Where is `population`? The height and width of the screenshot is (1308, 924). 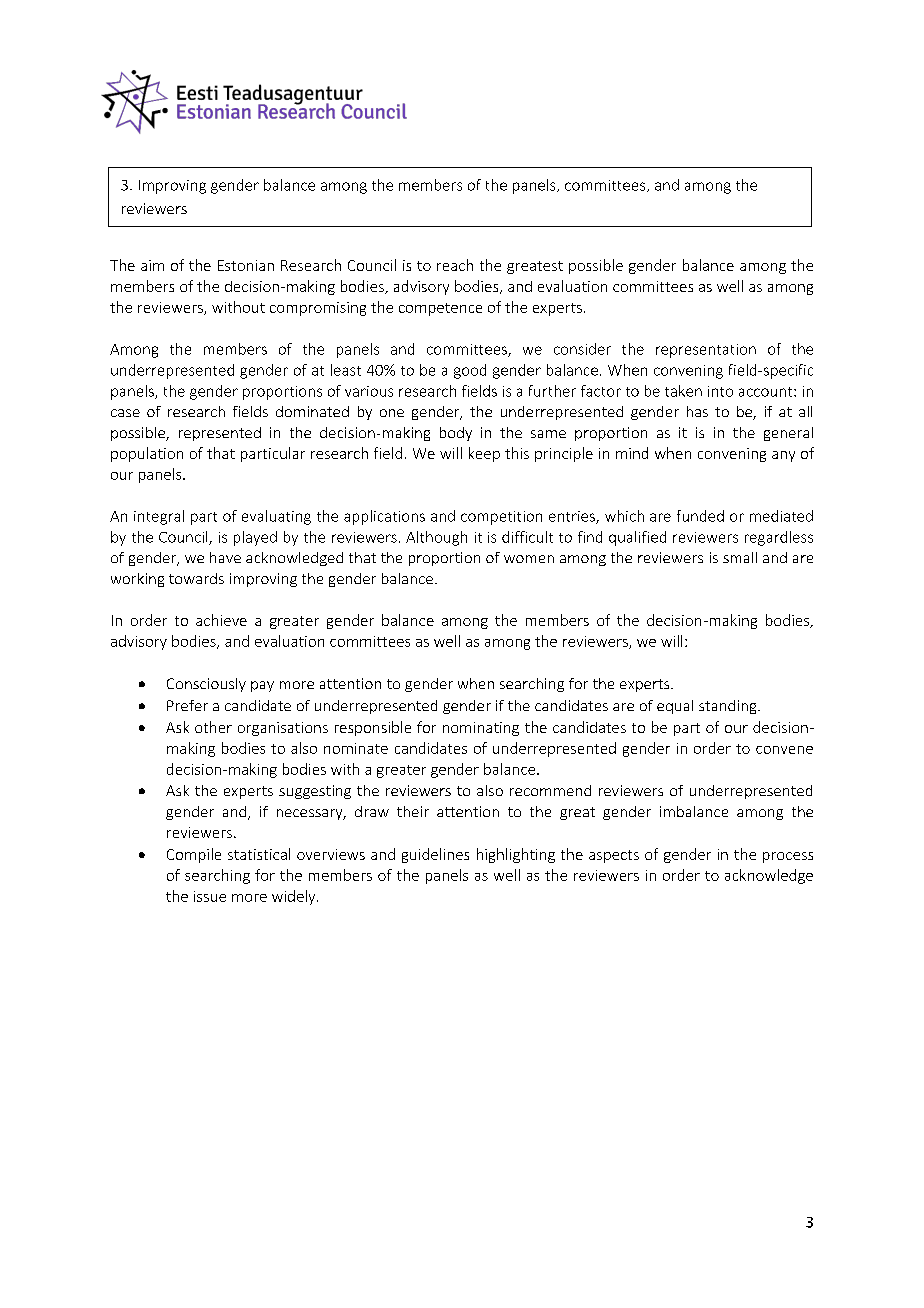 population is located at coordinates (147, 454).
